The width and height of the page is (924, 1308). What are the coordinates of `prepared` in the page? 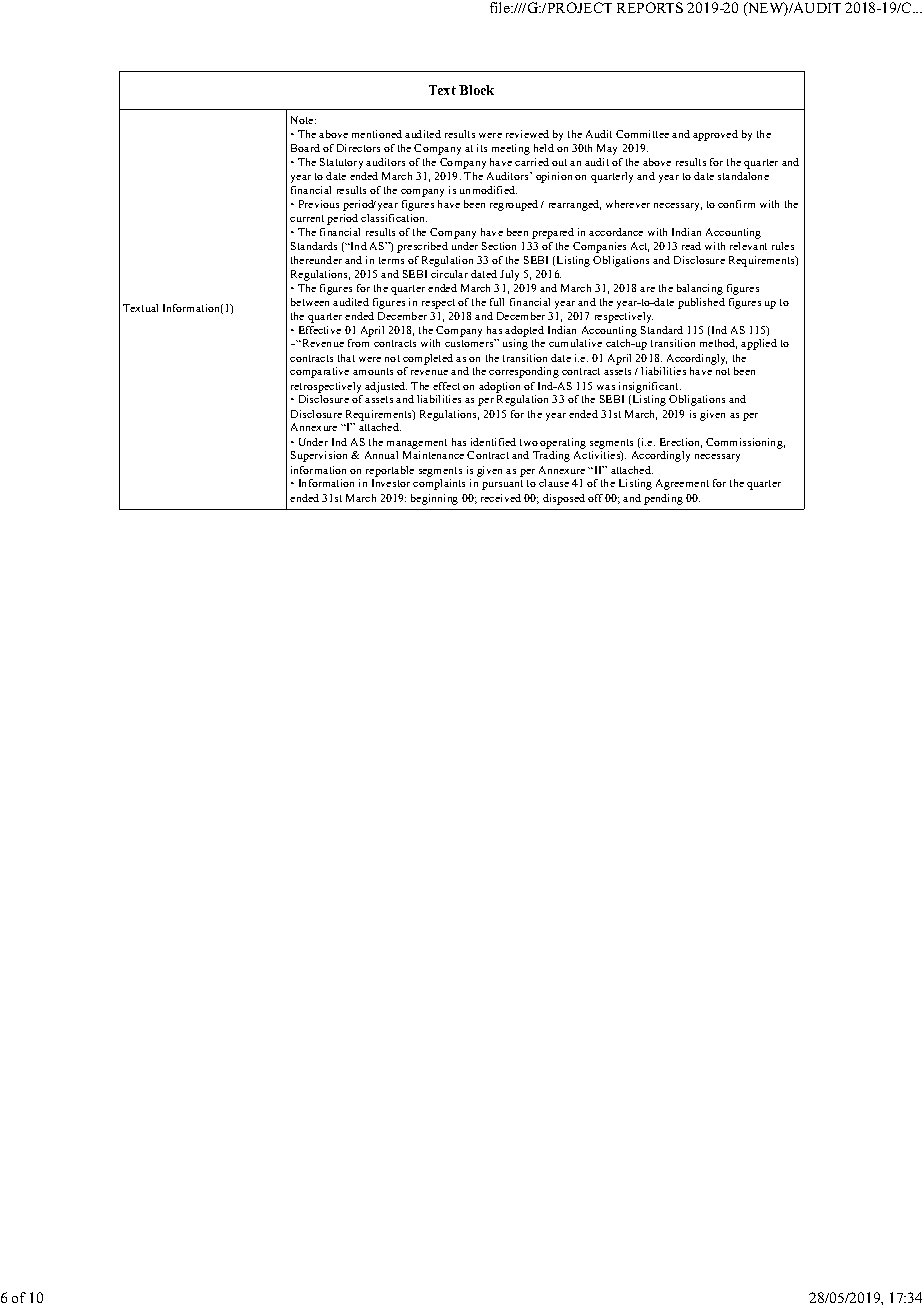 It's located at (553, 233).
